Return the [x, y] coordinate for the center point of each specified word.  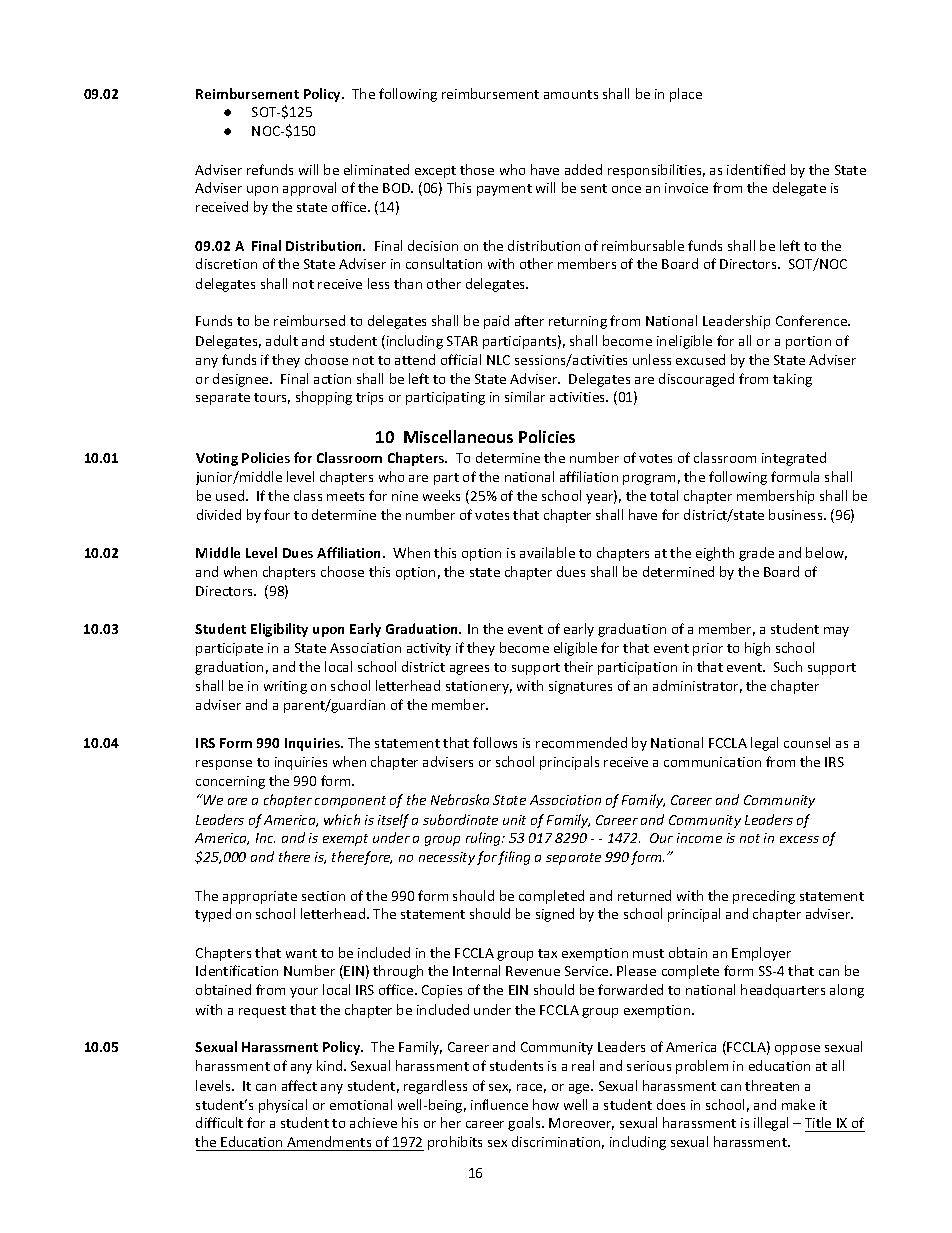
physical [283, 1106]
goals [525, 1124]
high [757, 649]
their [578, 666]
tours [272, 398]
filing [514, 858]
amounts [571, 94]
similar [525, 396]
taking [792, 380]
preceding [764, 897]
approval [309, 189]
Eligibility [279, 630]
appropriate [260, 897]
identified [756, 169]
